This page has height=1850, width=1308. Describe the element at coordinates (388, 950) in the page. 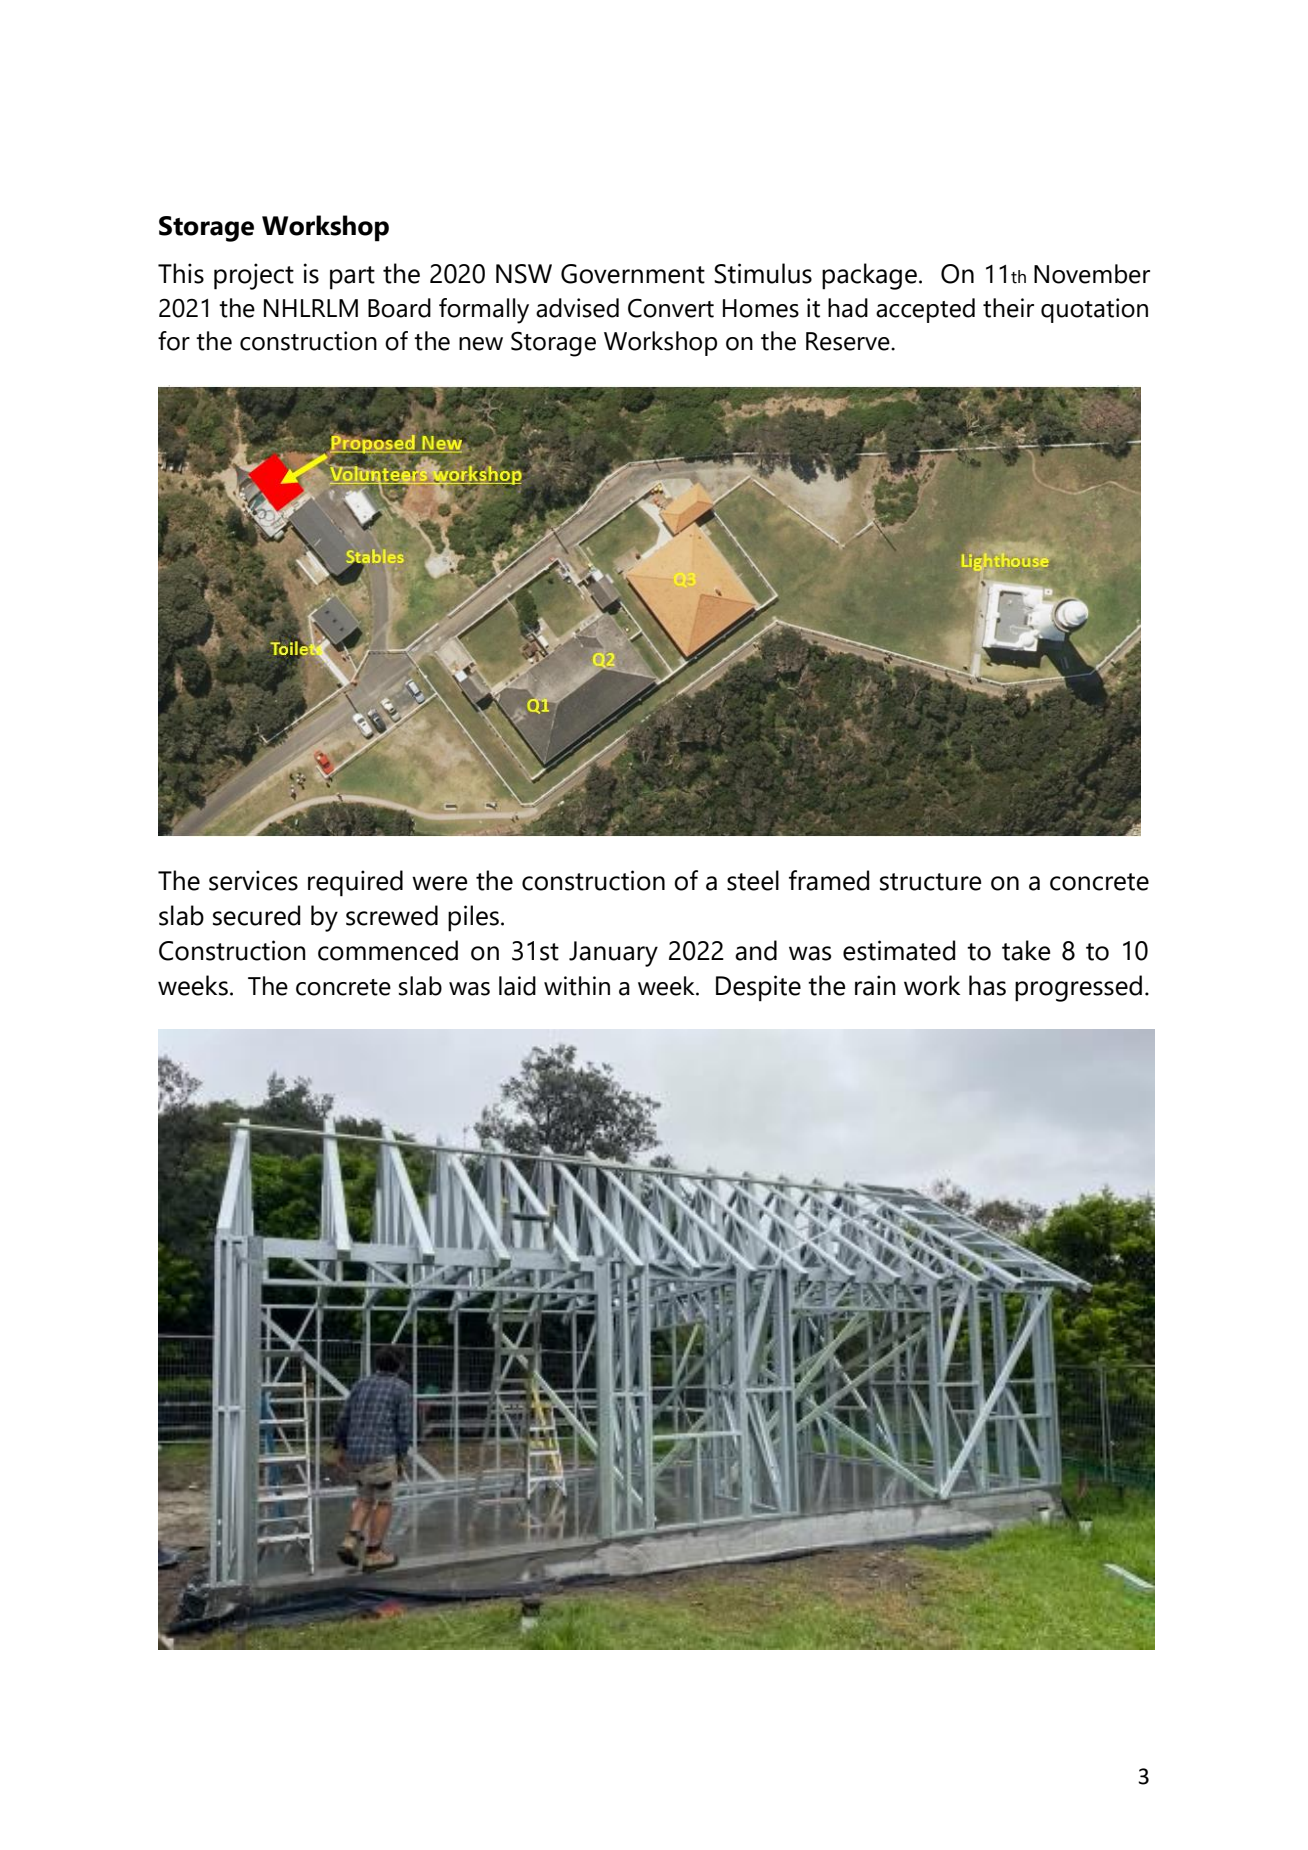

I see `commenced` at that location.
